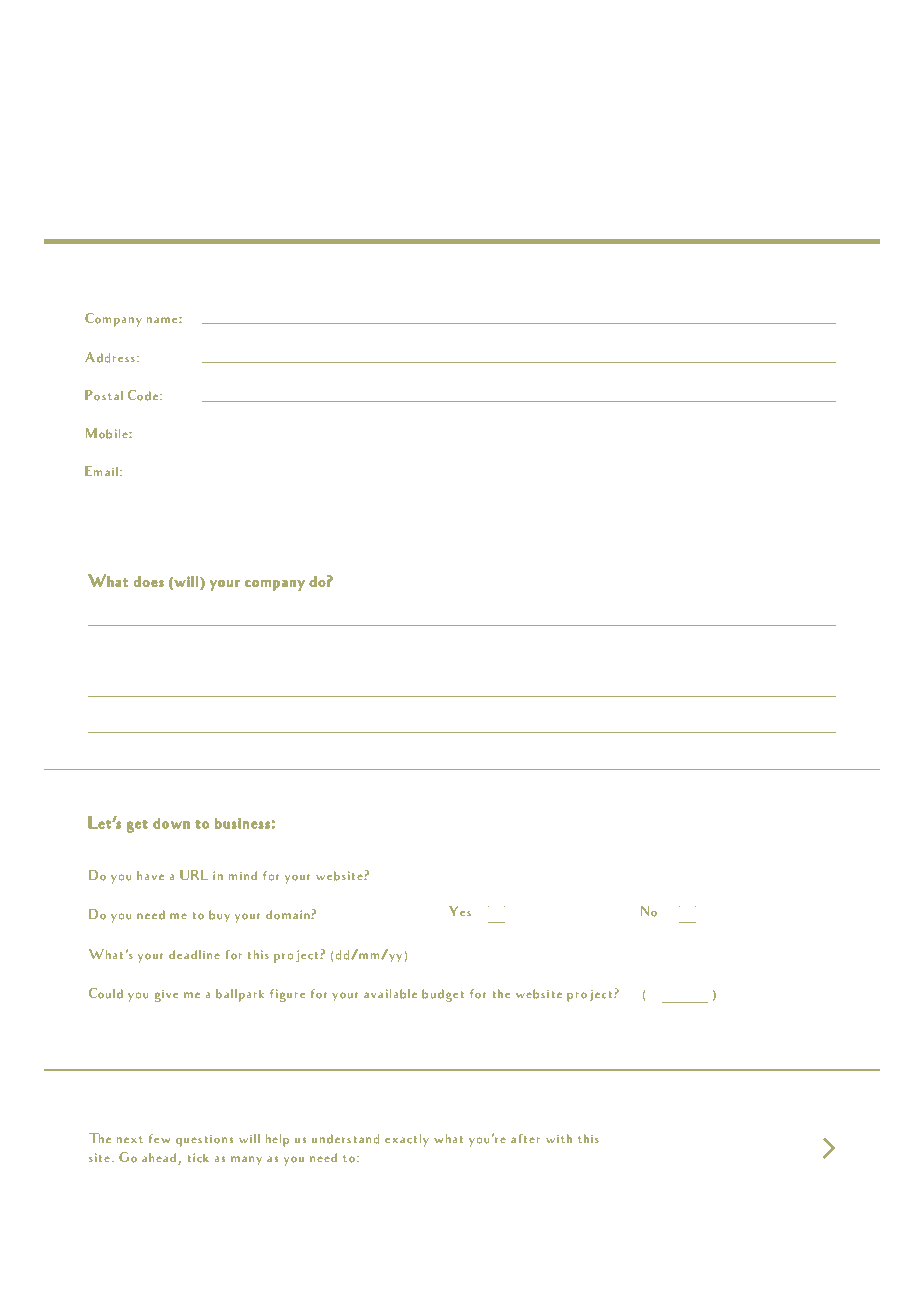 This image has height=1308, width=924. What do you see at coordinates (104, 395) in the image?
I see `Postal` at bounding box center [104, 395].
